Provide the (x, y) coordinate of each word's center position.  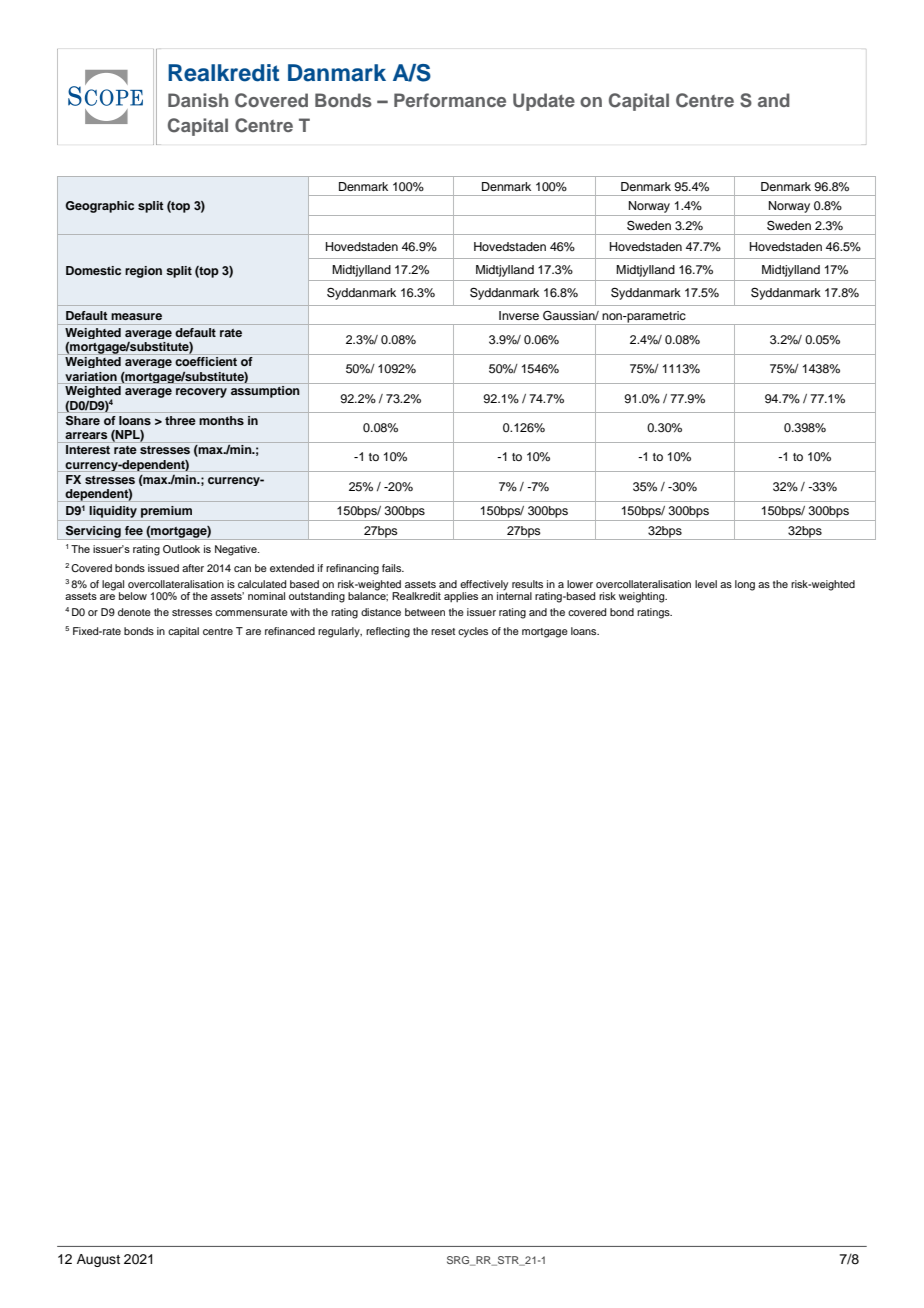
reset (443, 631)
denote (134, 612)
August (98, 1260)
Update (544, 102)
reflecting (388, 632)
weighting (643, 597)
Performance (450, 100)
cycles (473, 632)
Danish (198, 100)
